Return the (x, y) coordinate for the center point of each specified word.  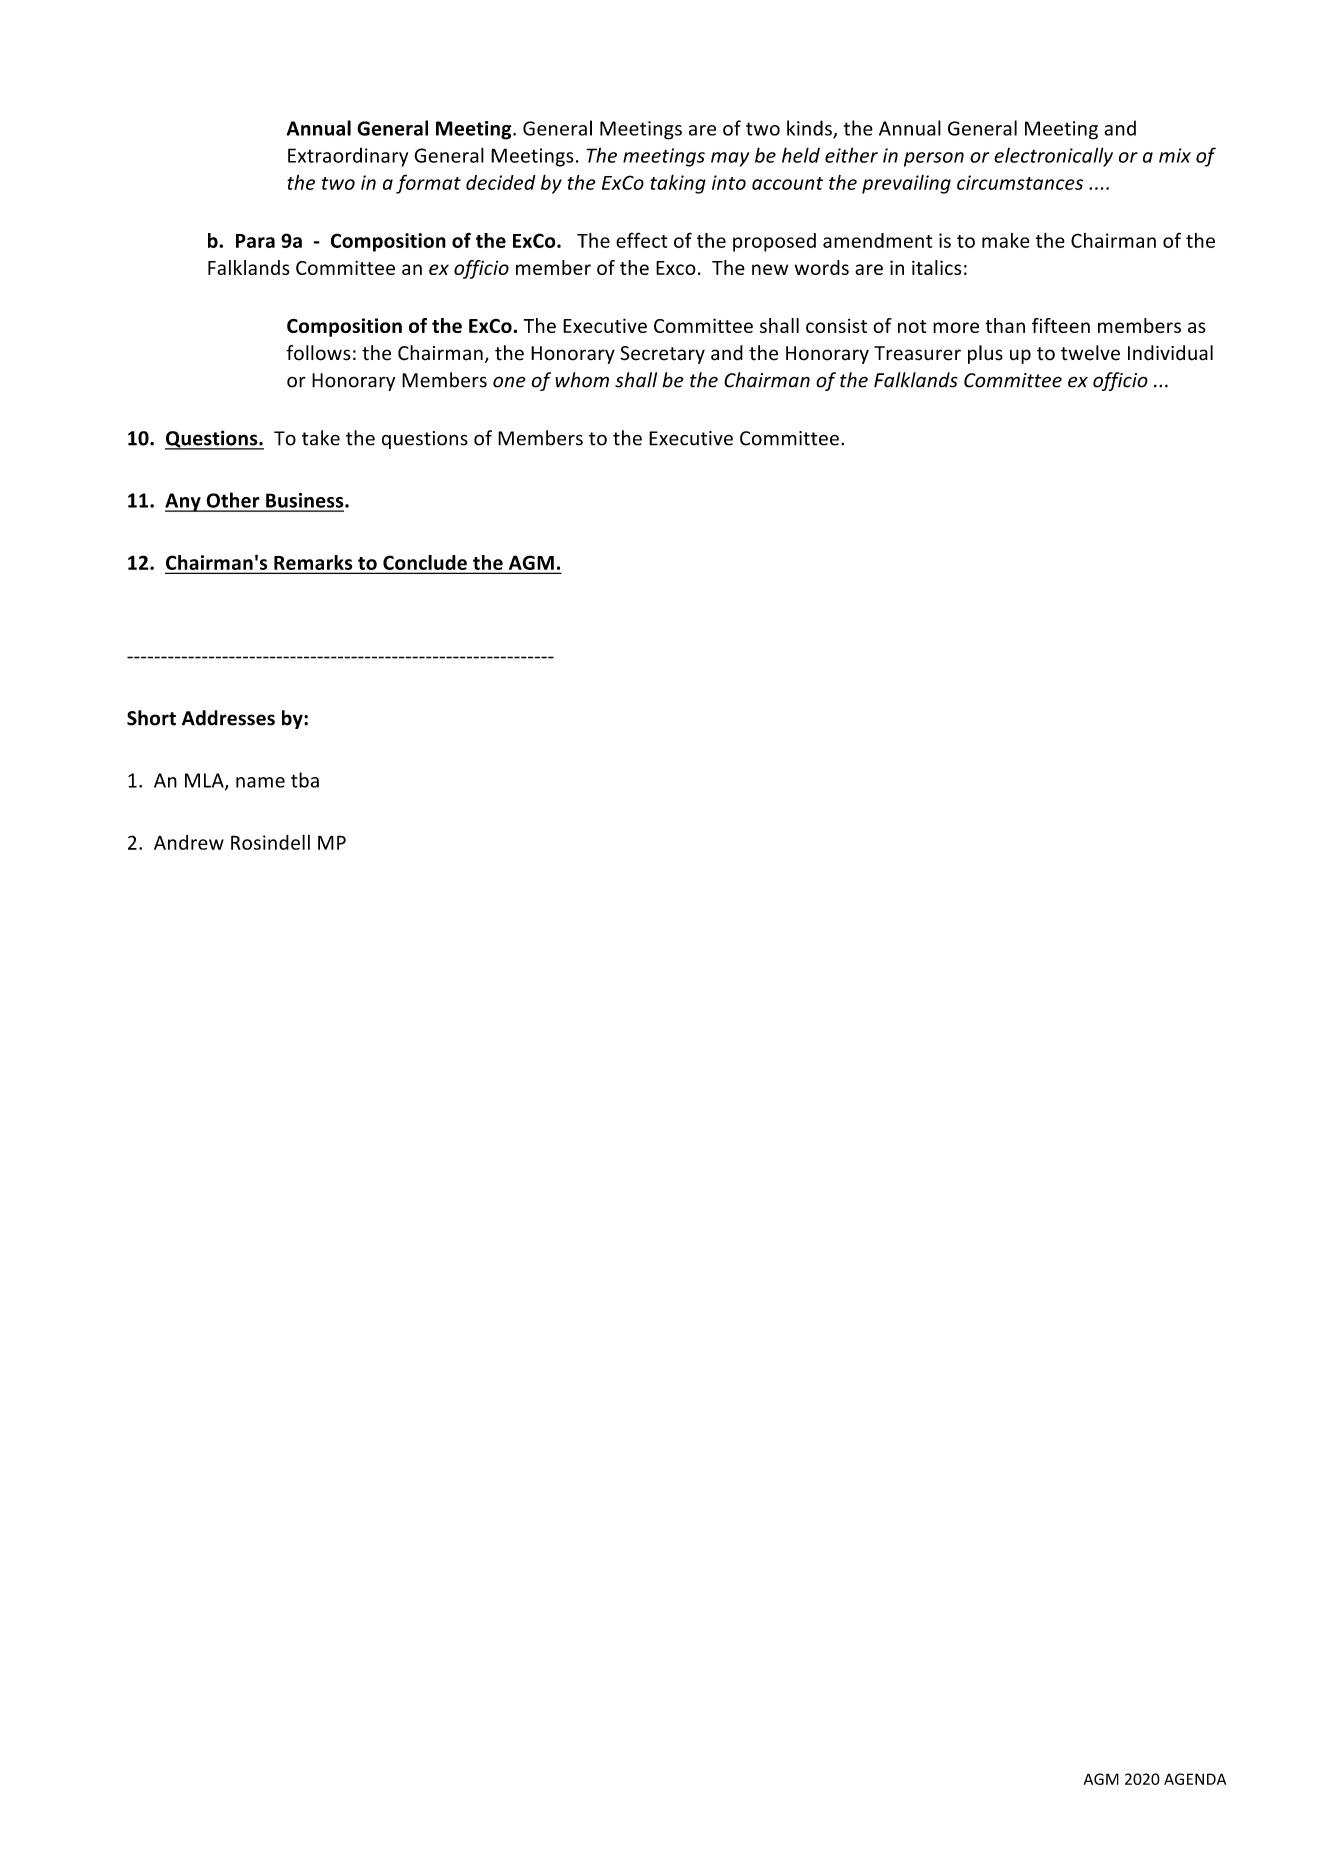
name (260, 782)
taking (678, 184)
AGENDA (1195, 1779)
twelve (1090, 353)
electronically (1053, 157)
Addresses (228, 718)
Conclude (425, 562)
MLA (205, 781)
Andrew (189, 842)
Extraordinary (348, 157)
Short (151, 718)
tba (305, 780)
